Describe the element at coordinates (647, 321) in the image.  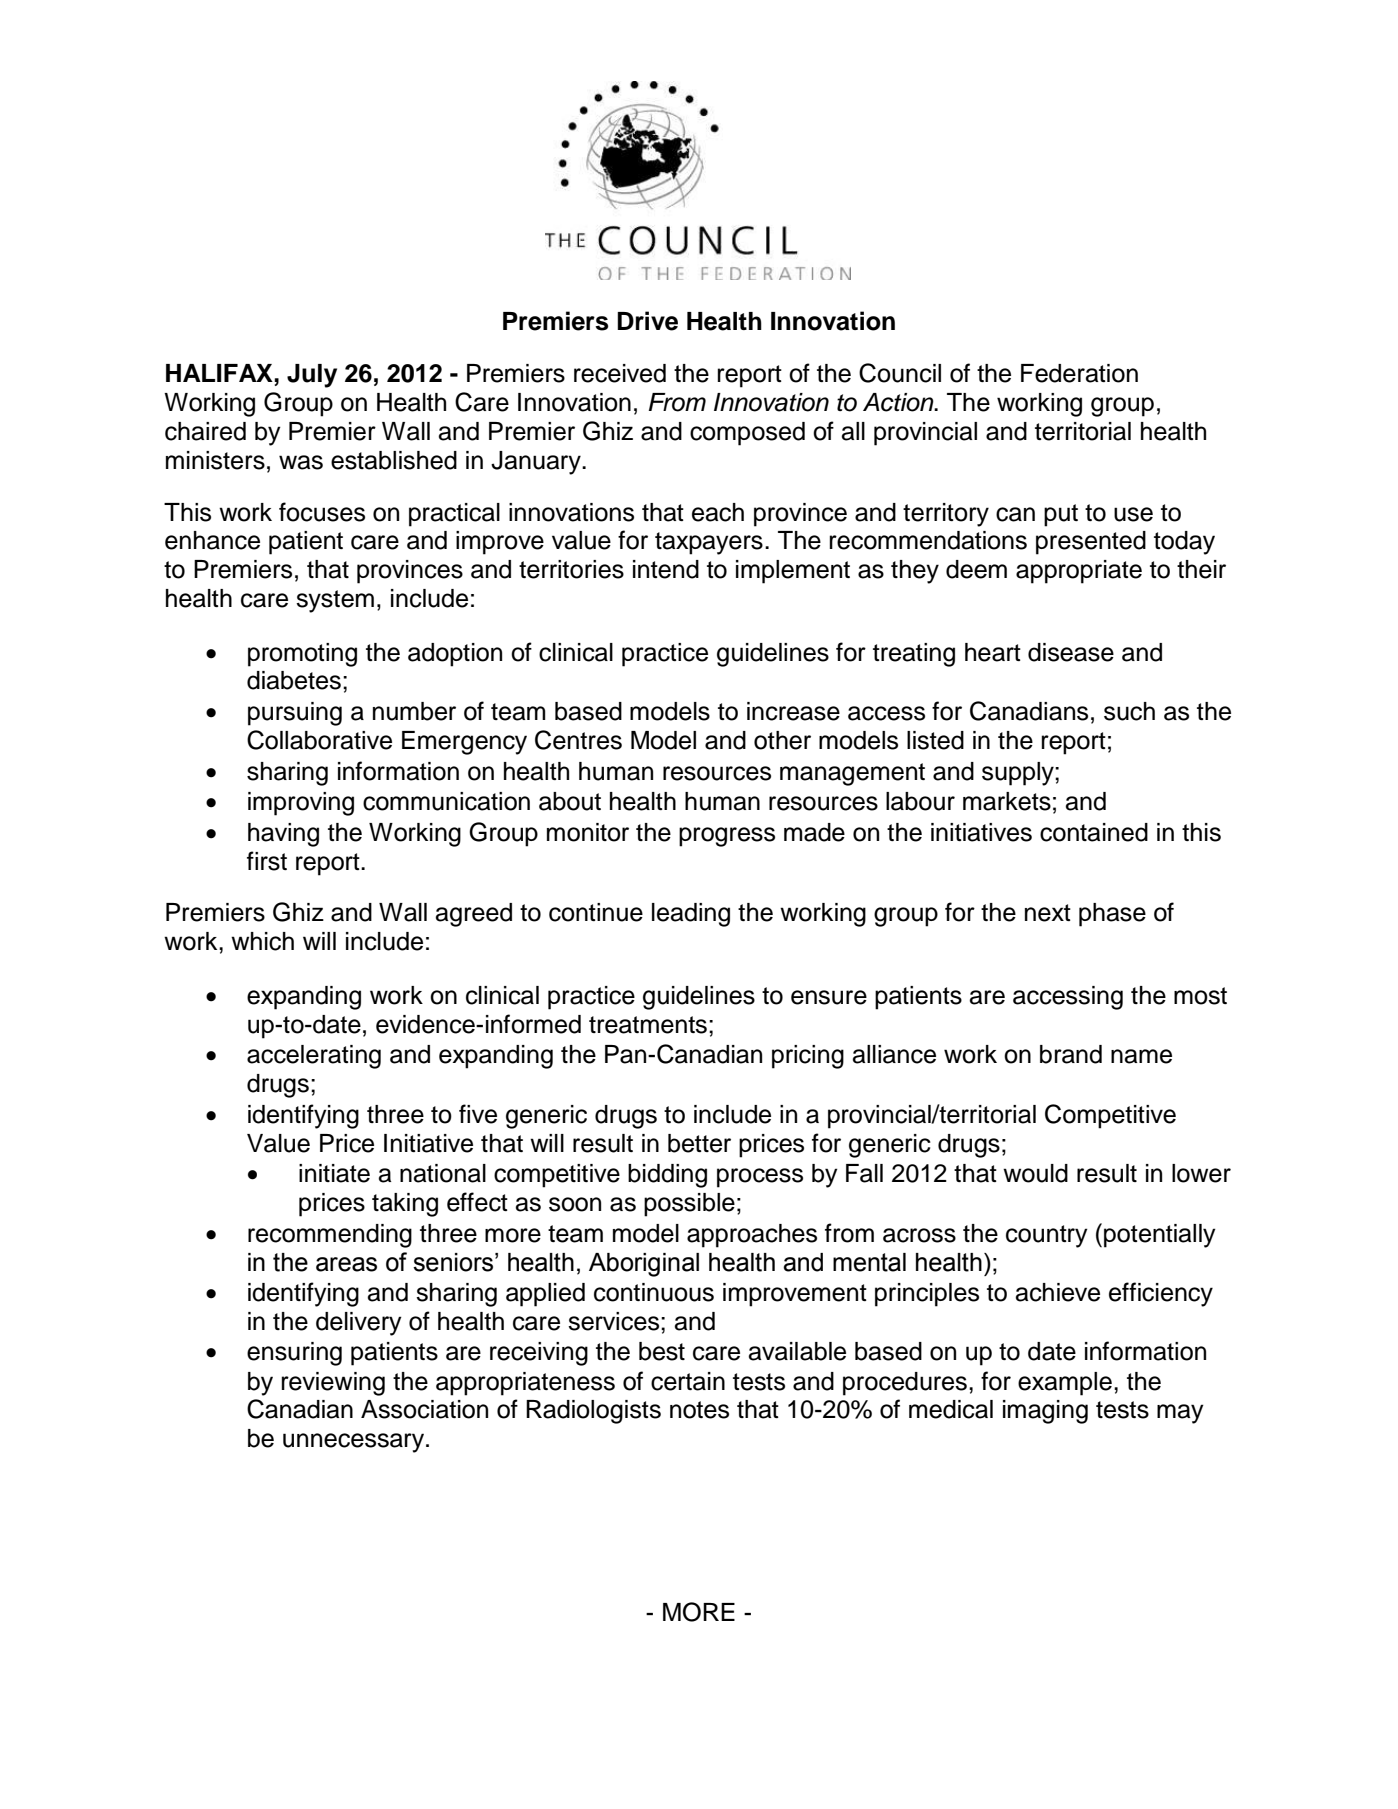
I see `Drive` at that location.
